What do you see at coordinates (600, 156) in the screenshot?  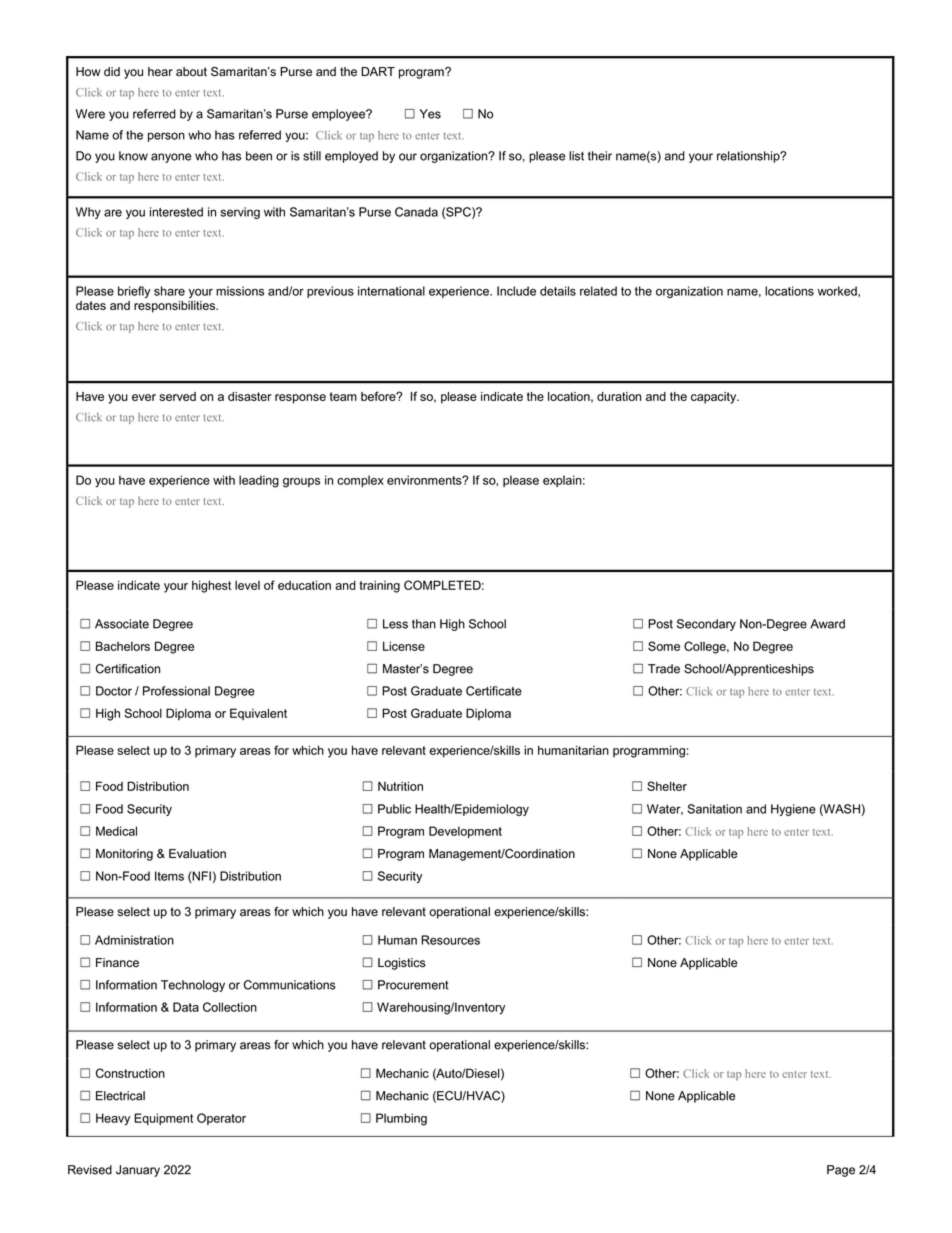 I see `their` at bounding box center [600, 156].
